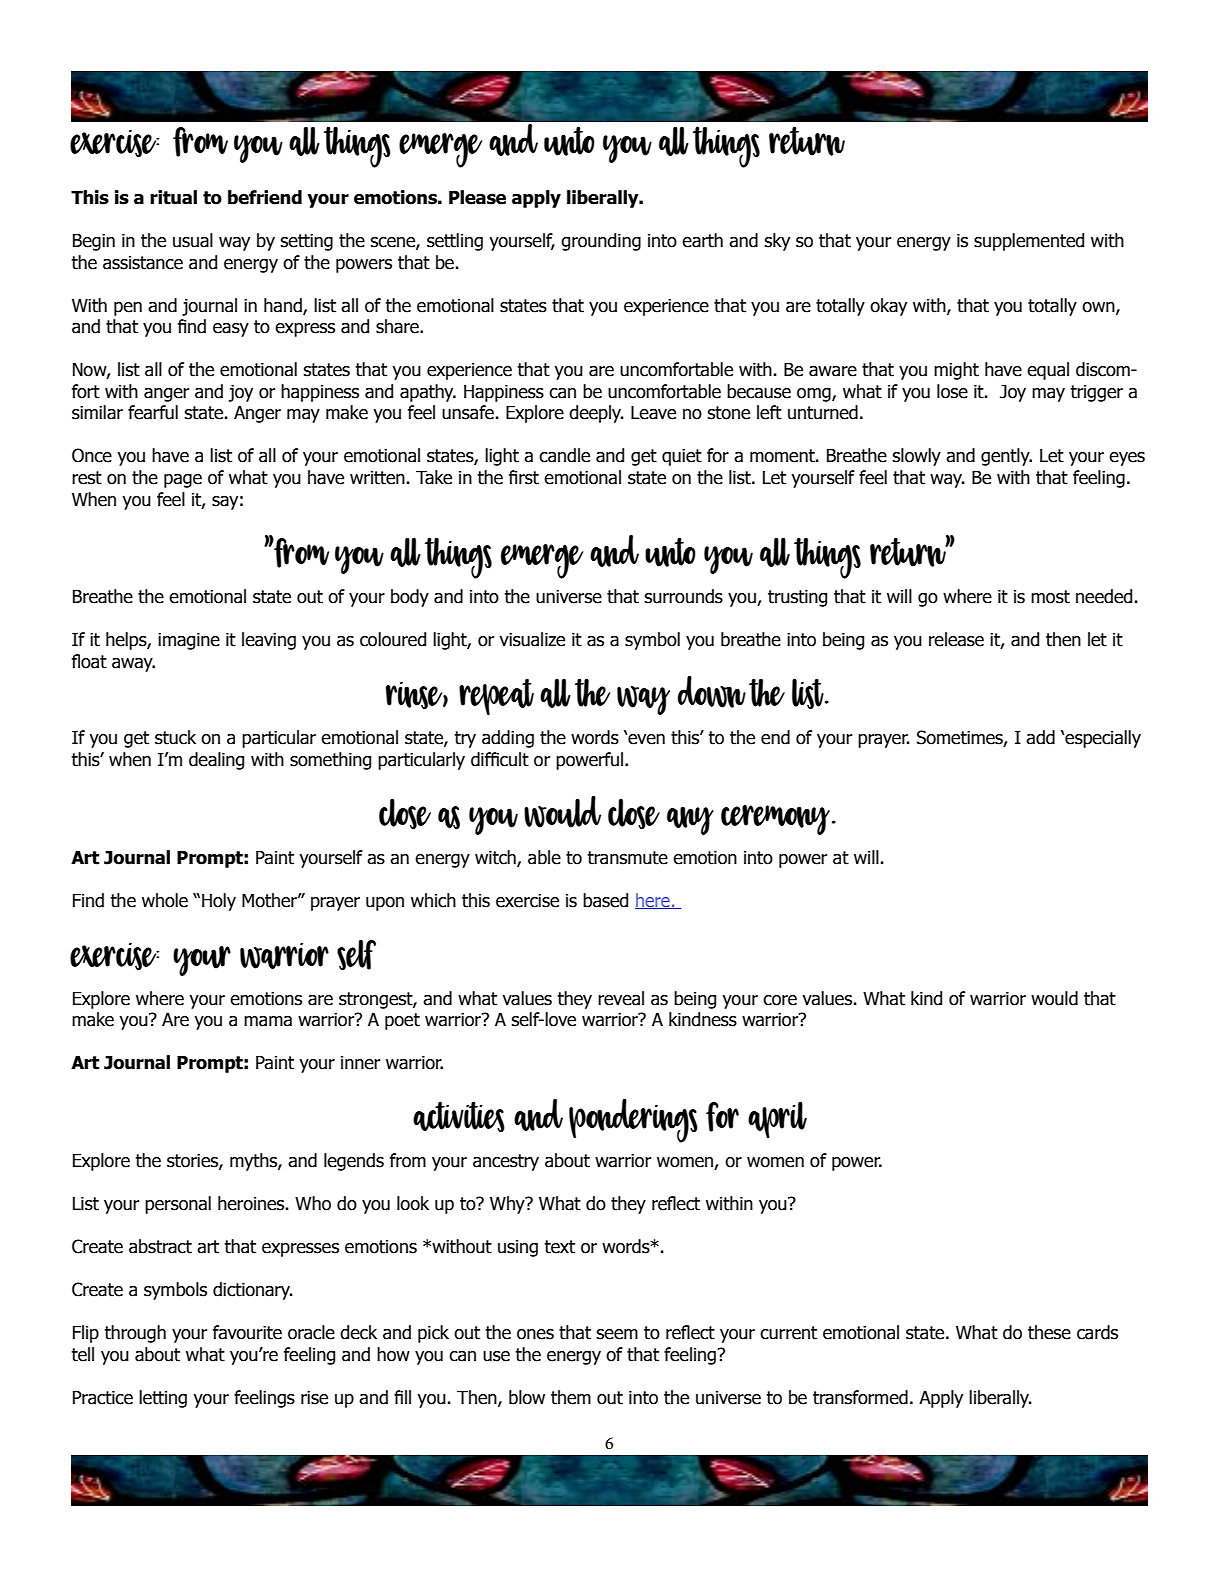  Describe the element at coordinates (621, 998) in the screenshot. I see `reveal` at that location.
